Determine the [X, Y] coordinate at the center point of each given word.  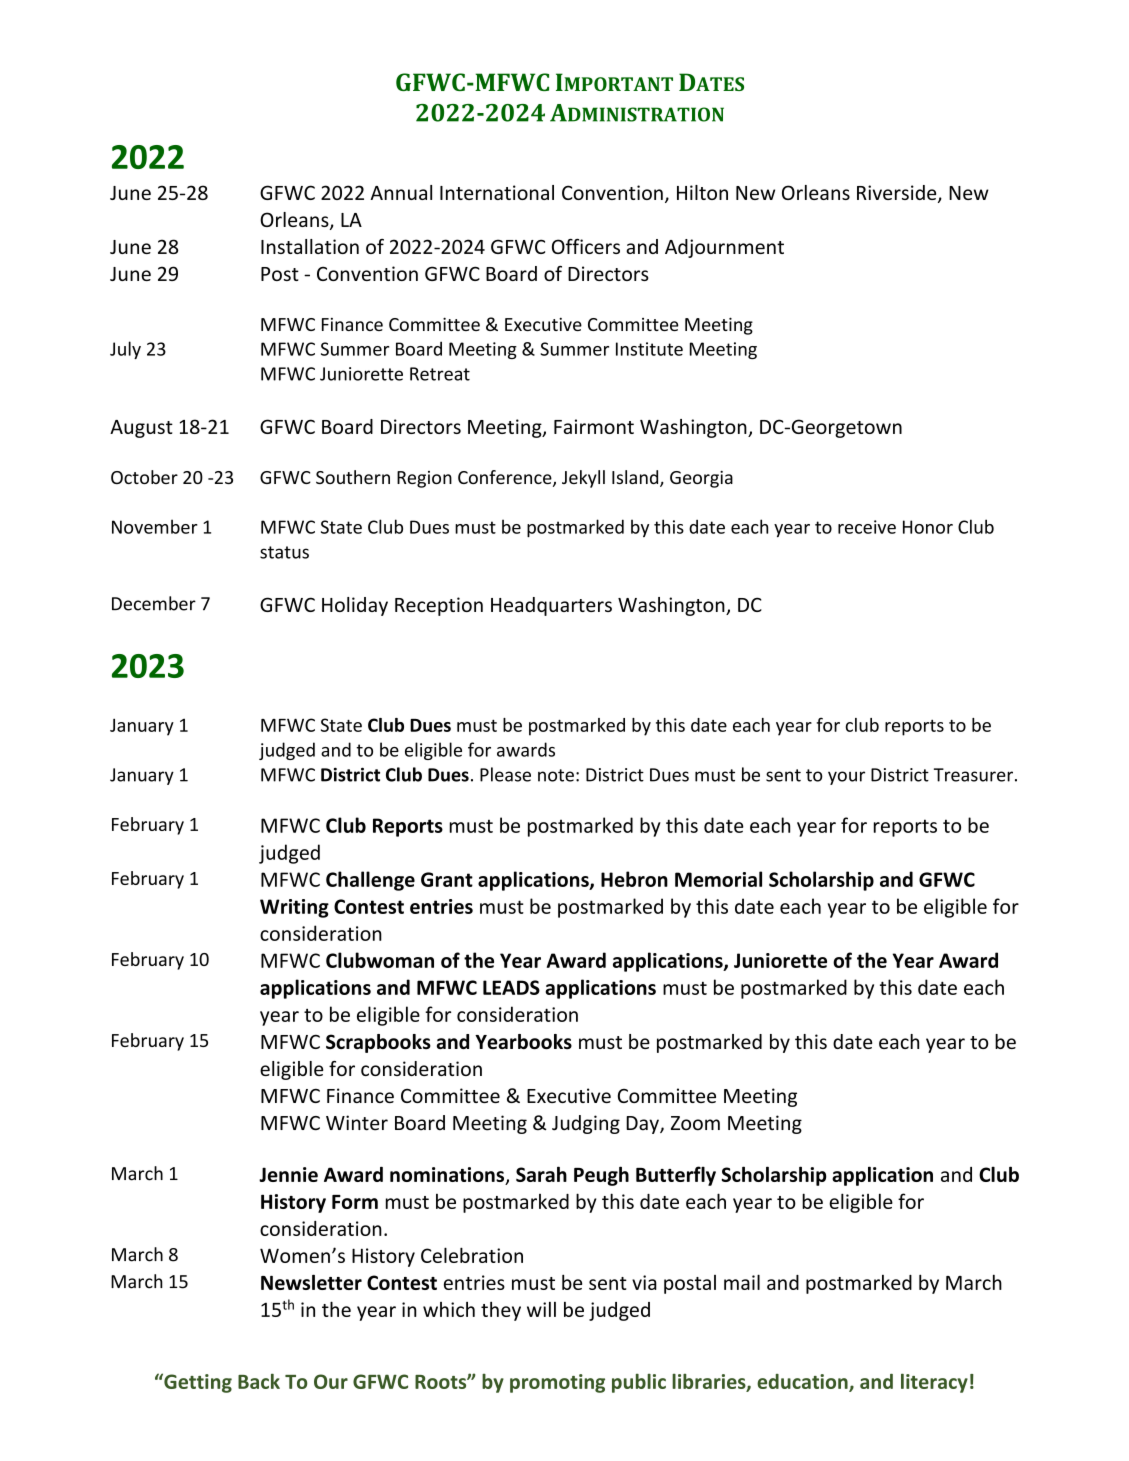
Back [259, 1381]
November [155, 526]
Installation [310, 246]
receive [867, 527]
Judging [586, 1124]
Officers [586, 246]
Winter [357, 1123]
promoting [557, 1383]
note [556, 775]
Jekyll [583, 479]
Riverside [898, 194]
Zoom [695, 1123]
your [846, 778]
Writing [294, 908]
